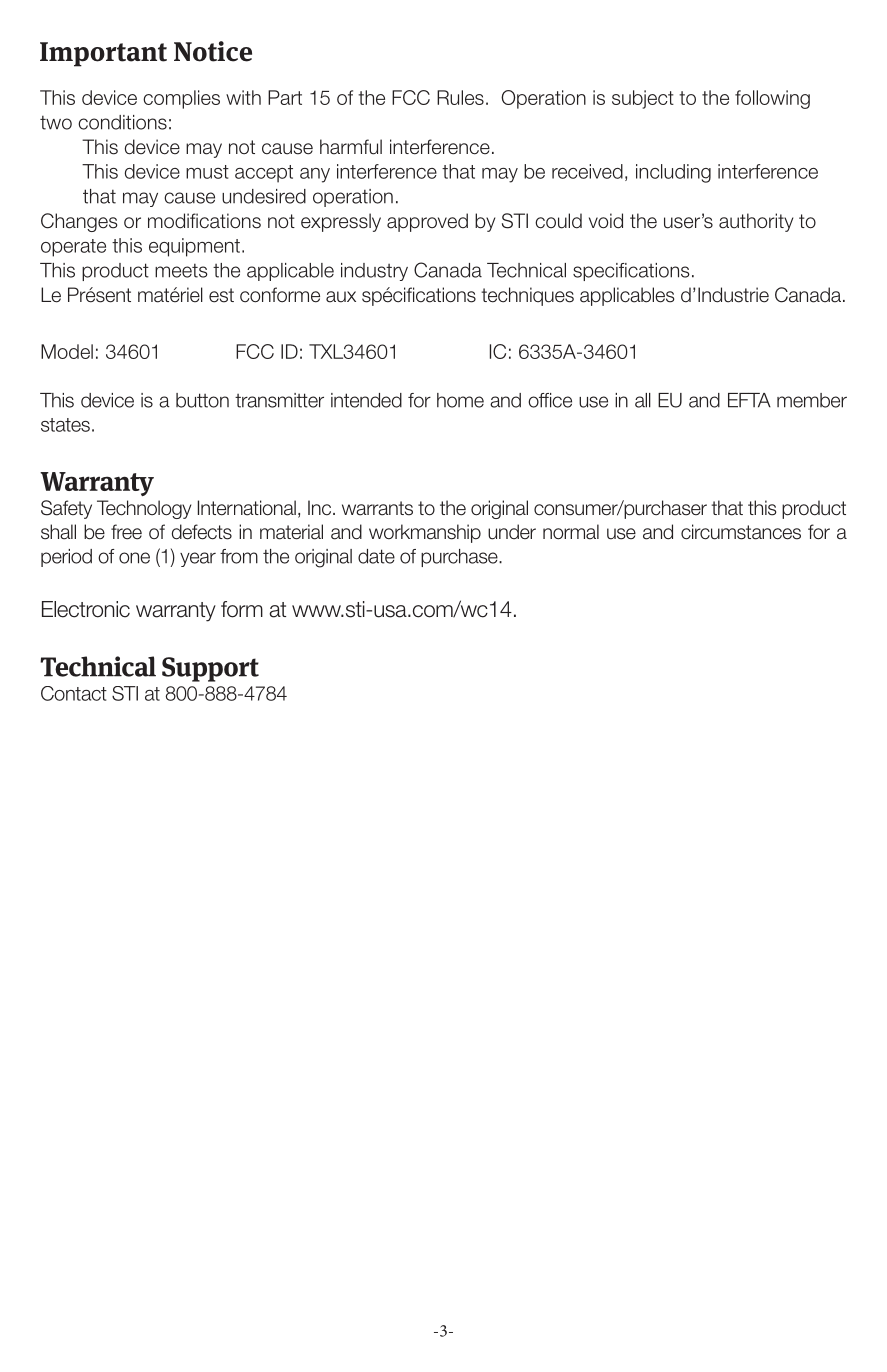  I want to click on following, so click(772, 99).
